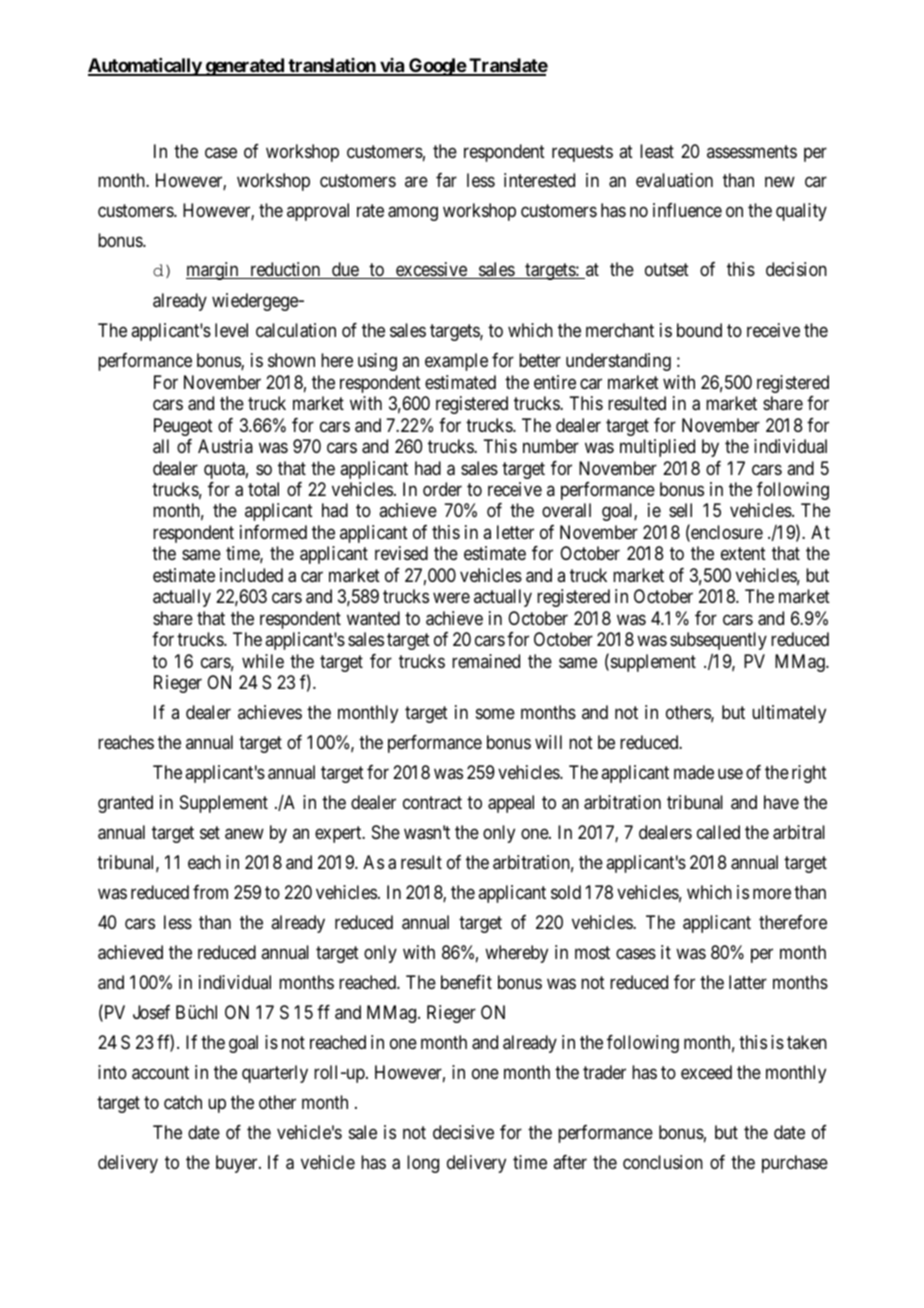 Image resolution: width=924 pixels, height=1308 pixels. Describe the element at coordinates (183, 1102) in the document. I see `catch` at that location.
